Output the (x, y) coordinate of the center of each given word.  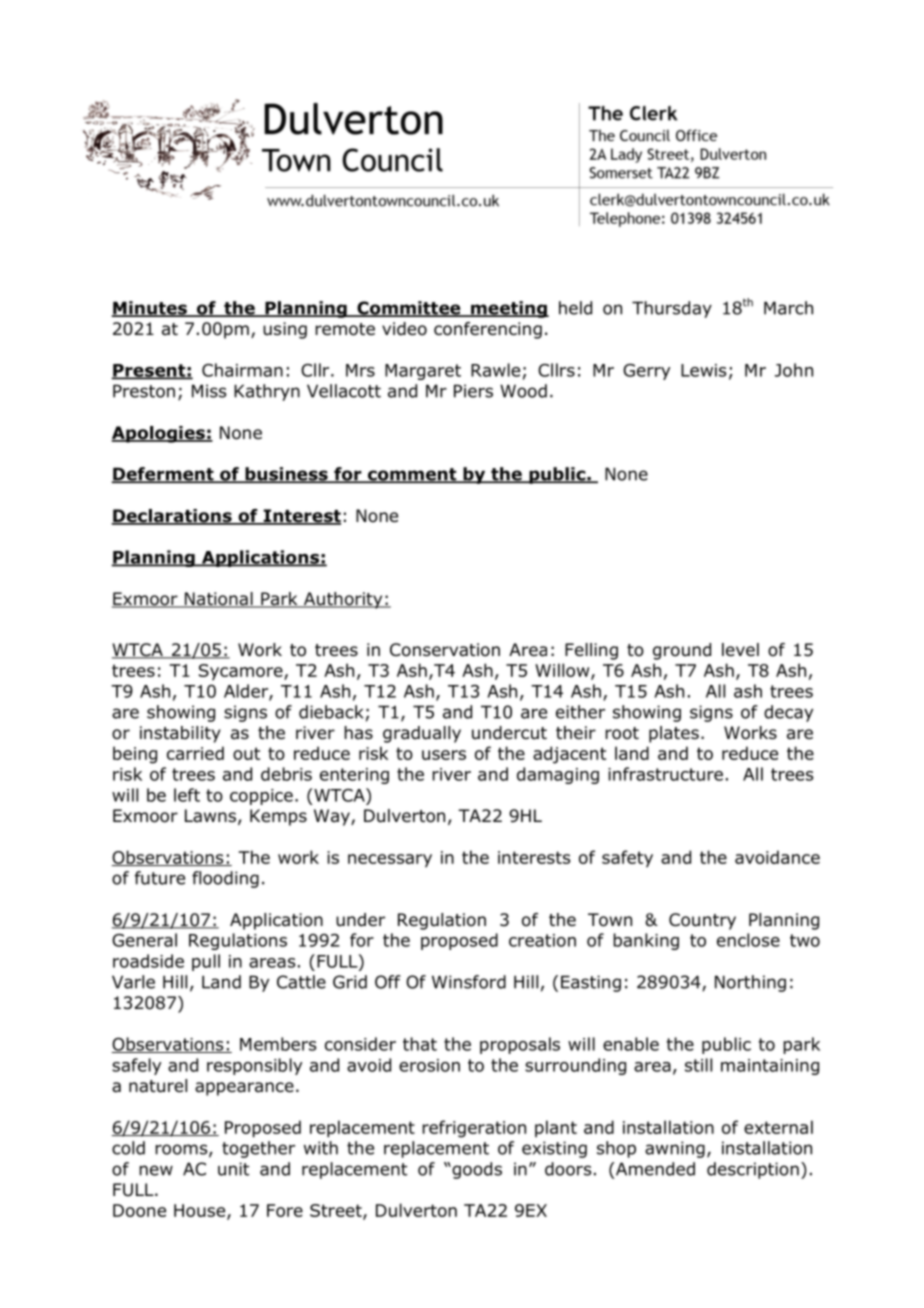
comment (412, 475)
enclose (748, 940)
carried (195, 753)
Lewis (703, 370)
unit (233, 1169)
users (444, 755)
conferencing (488, 330)
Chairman (242, 370)
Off (388, 982)
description (753, 1170)
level (740, 650)
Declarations (172, 517)
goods (476, 1170)
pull (206, 962)
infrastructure (665, 774)
